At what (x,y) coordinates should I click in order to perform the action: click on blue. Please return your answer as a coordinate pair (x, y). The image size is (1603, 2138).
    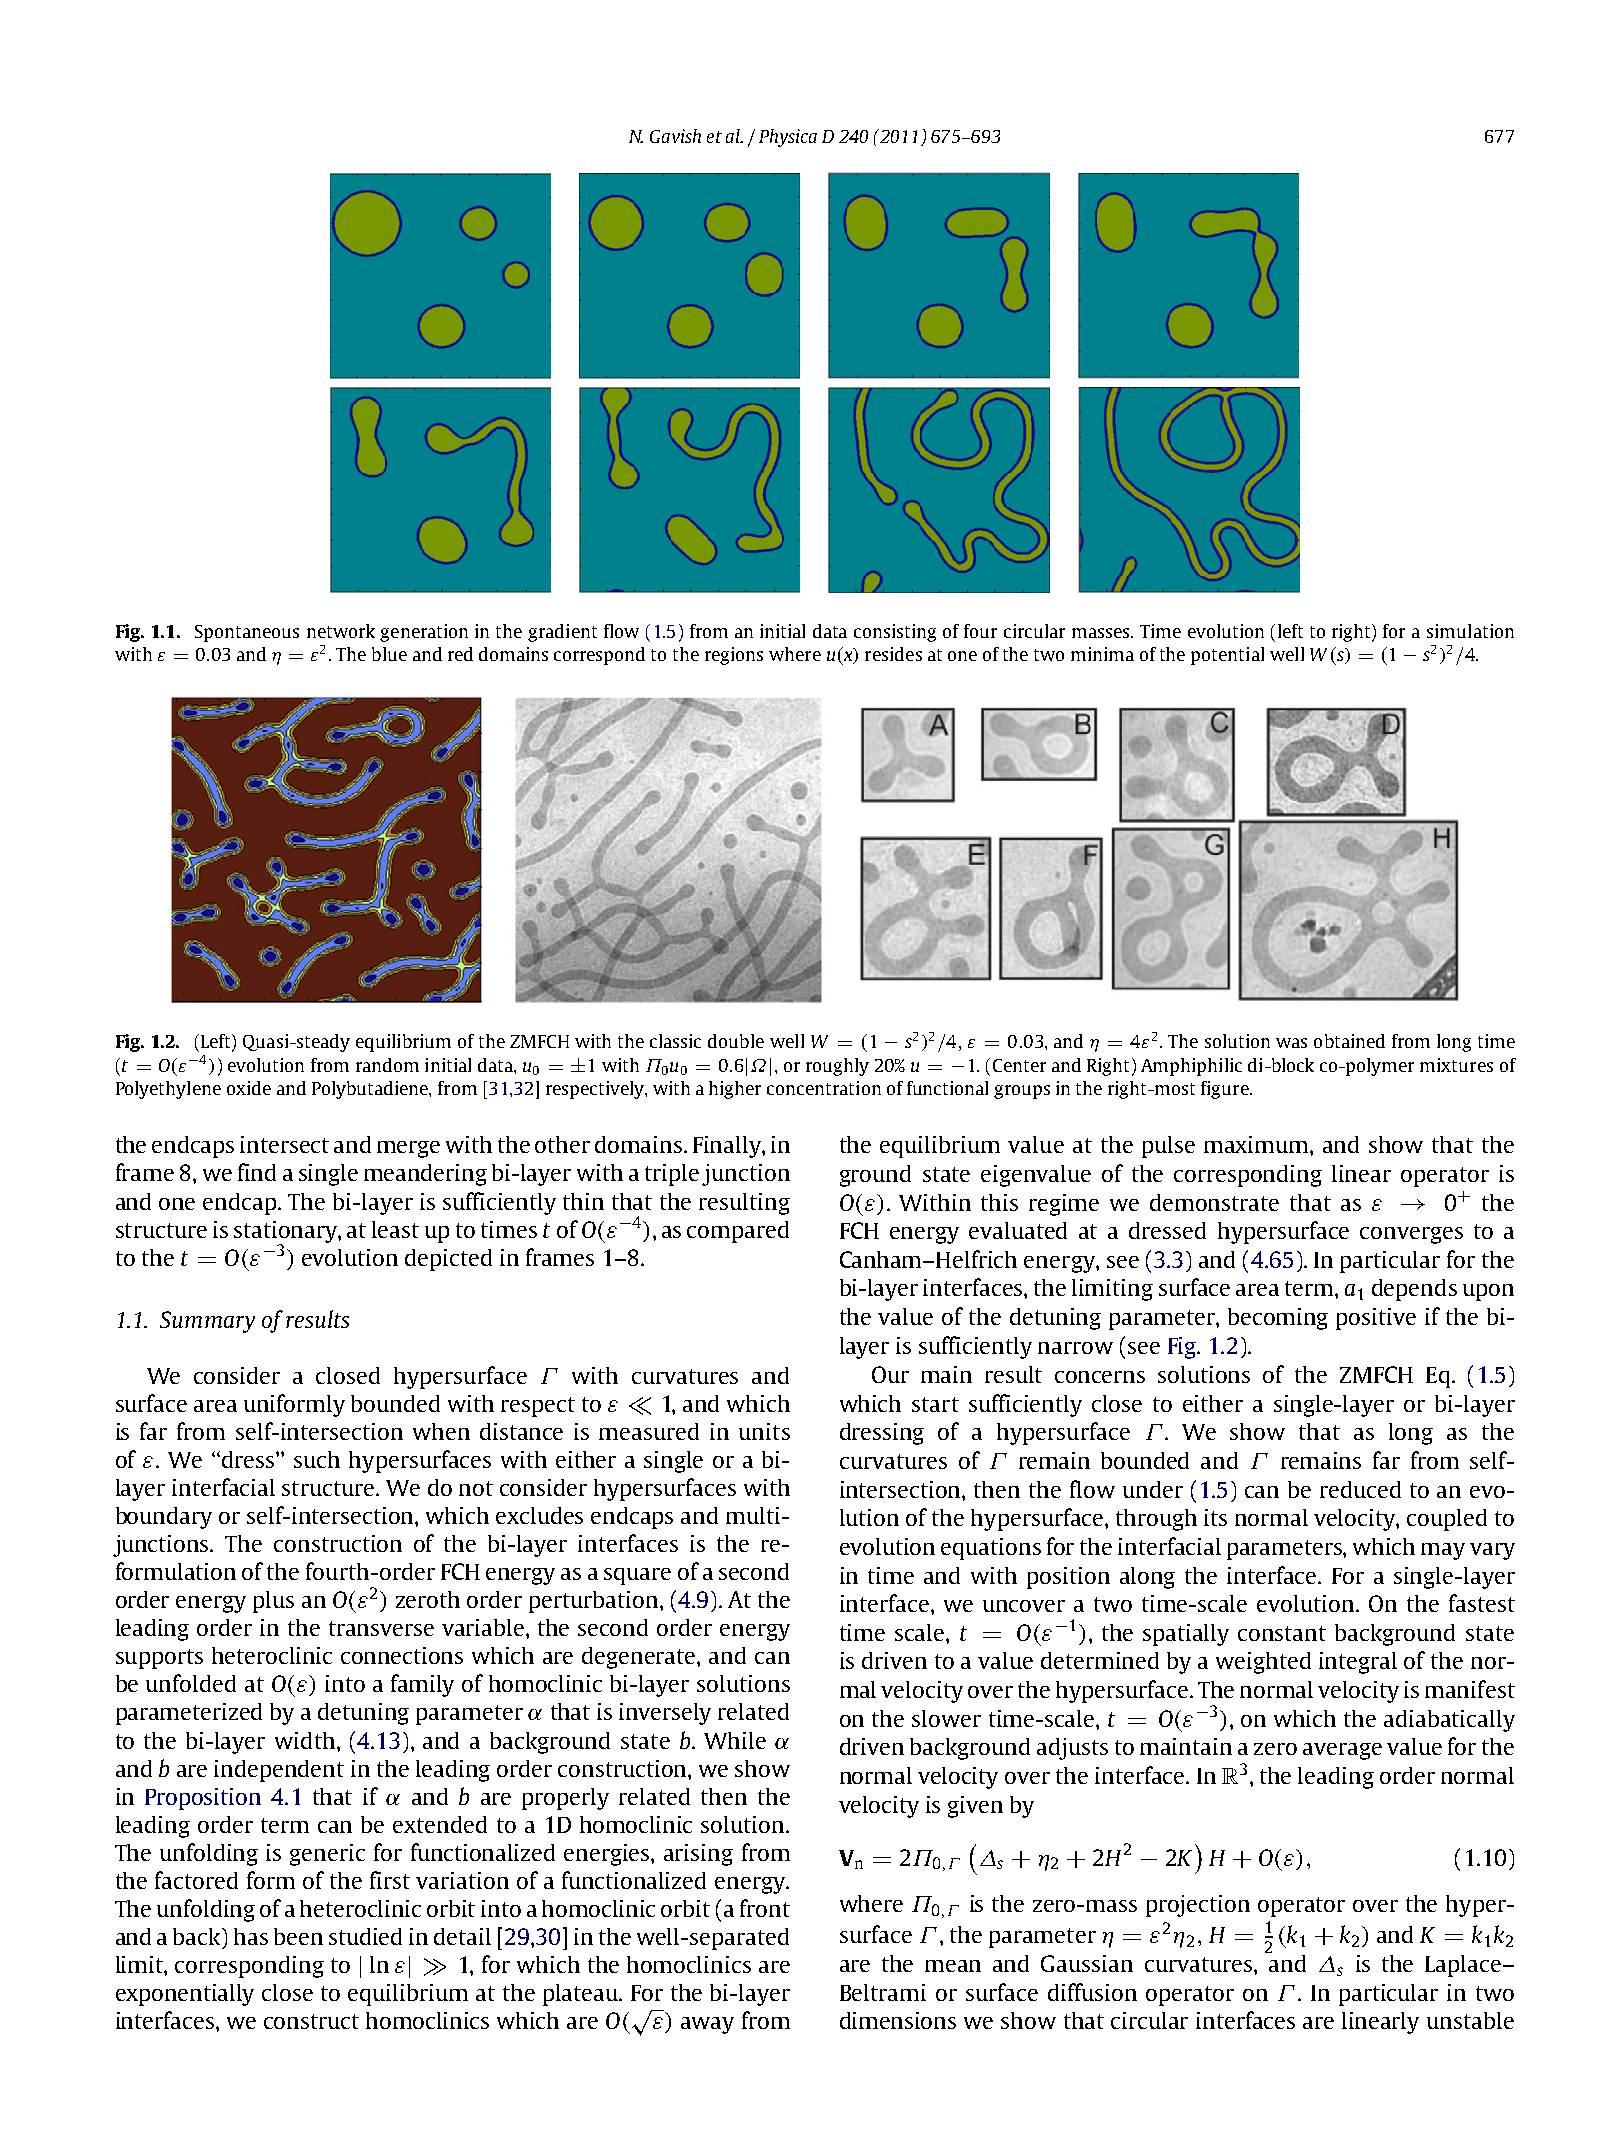
    Looking at the image, I should click on (389, 654).
